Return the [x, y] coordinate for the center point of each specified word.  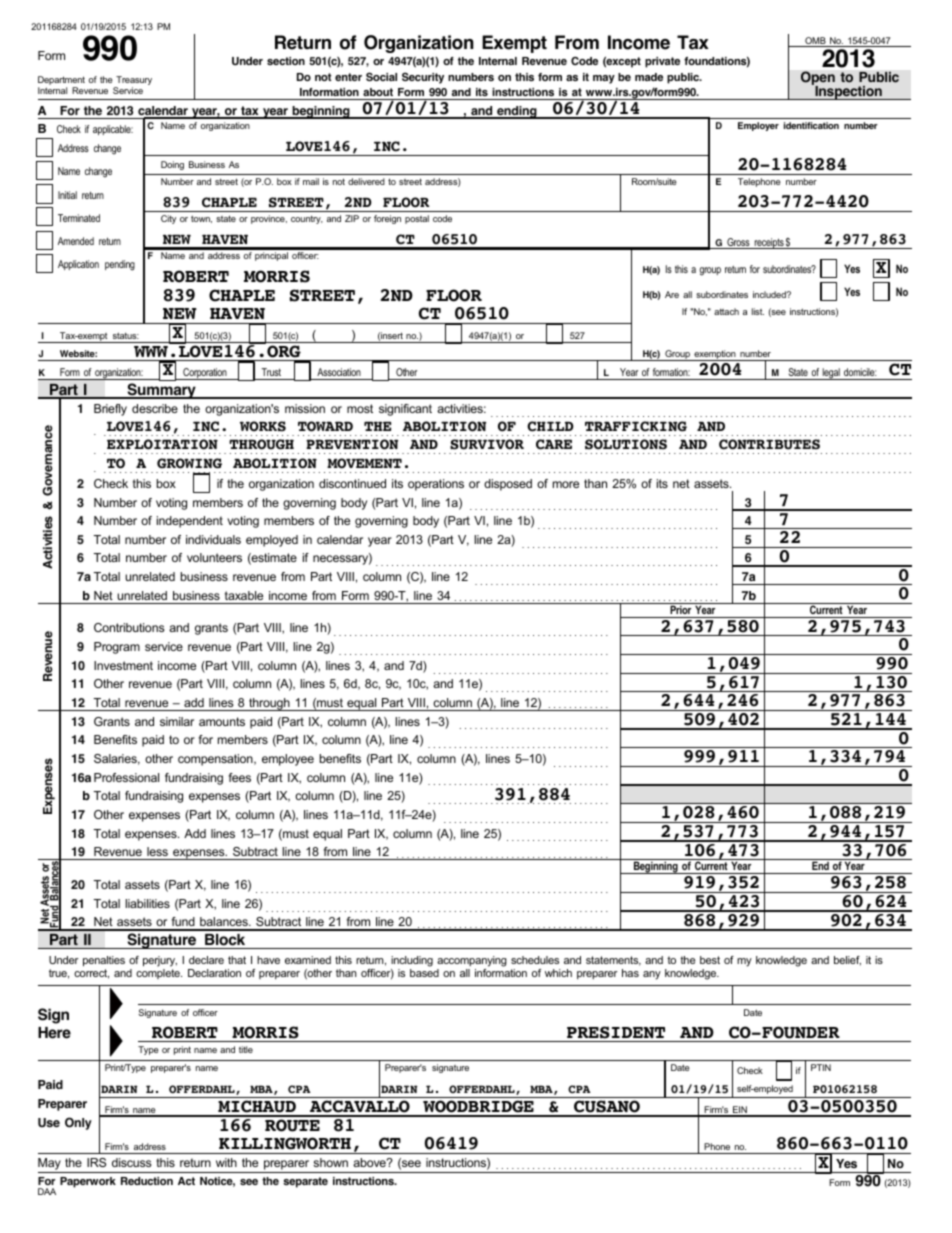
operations [436, 485]
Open [818, 79]
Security [423, 78]
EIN [740, 1111]
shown [330, 1162]
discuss [131, 1162]
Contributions [129, 627]
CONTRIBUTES [769, 444]
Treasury [133, 82]
